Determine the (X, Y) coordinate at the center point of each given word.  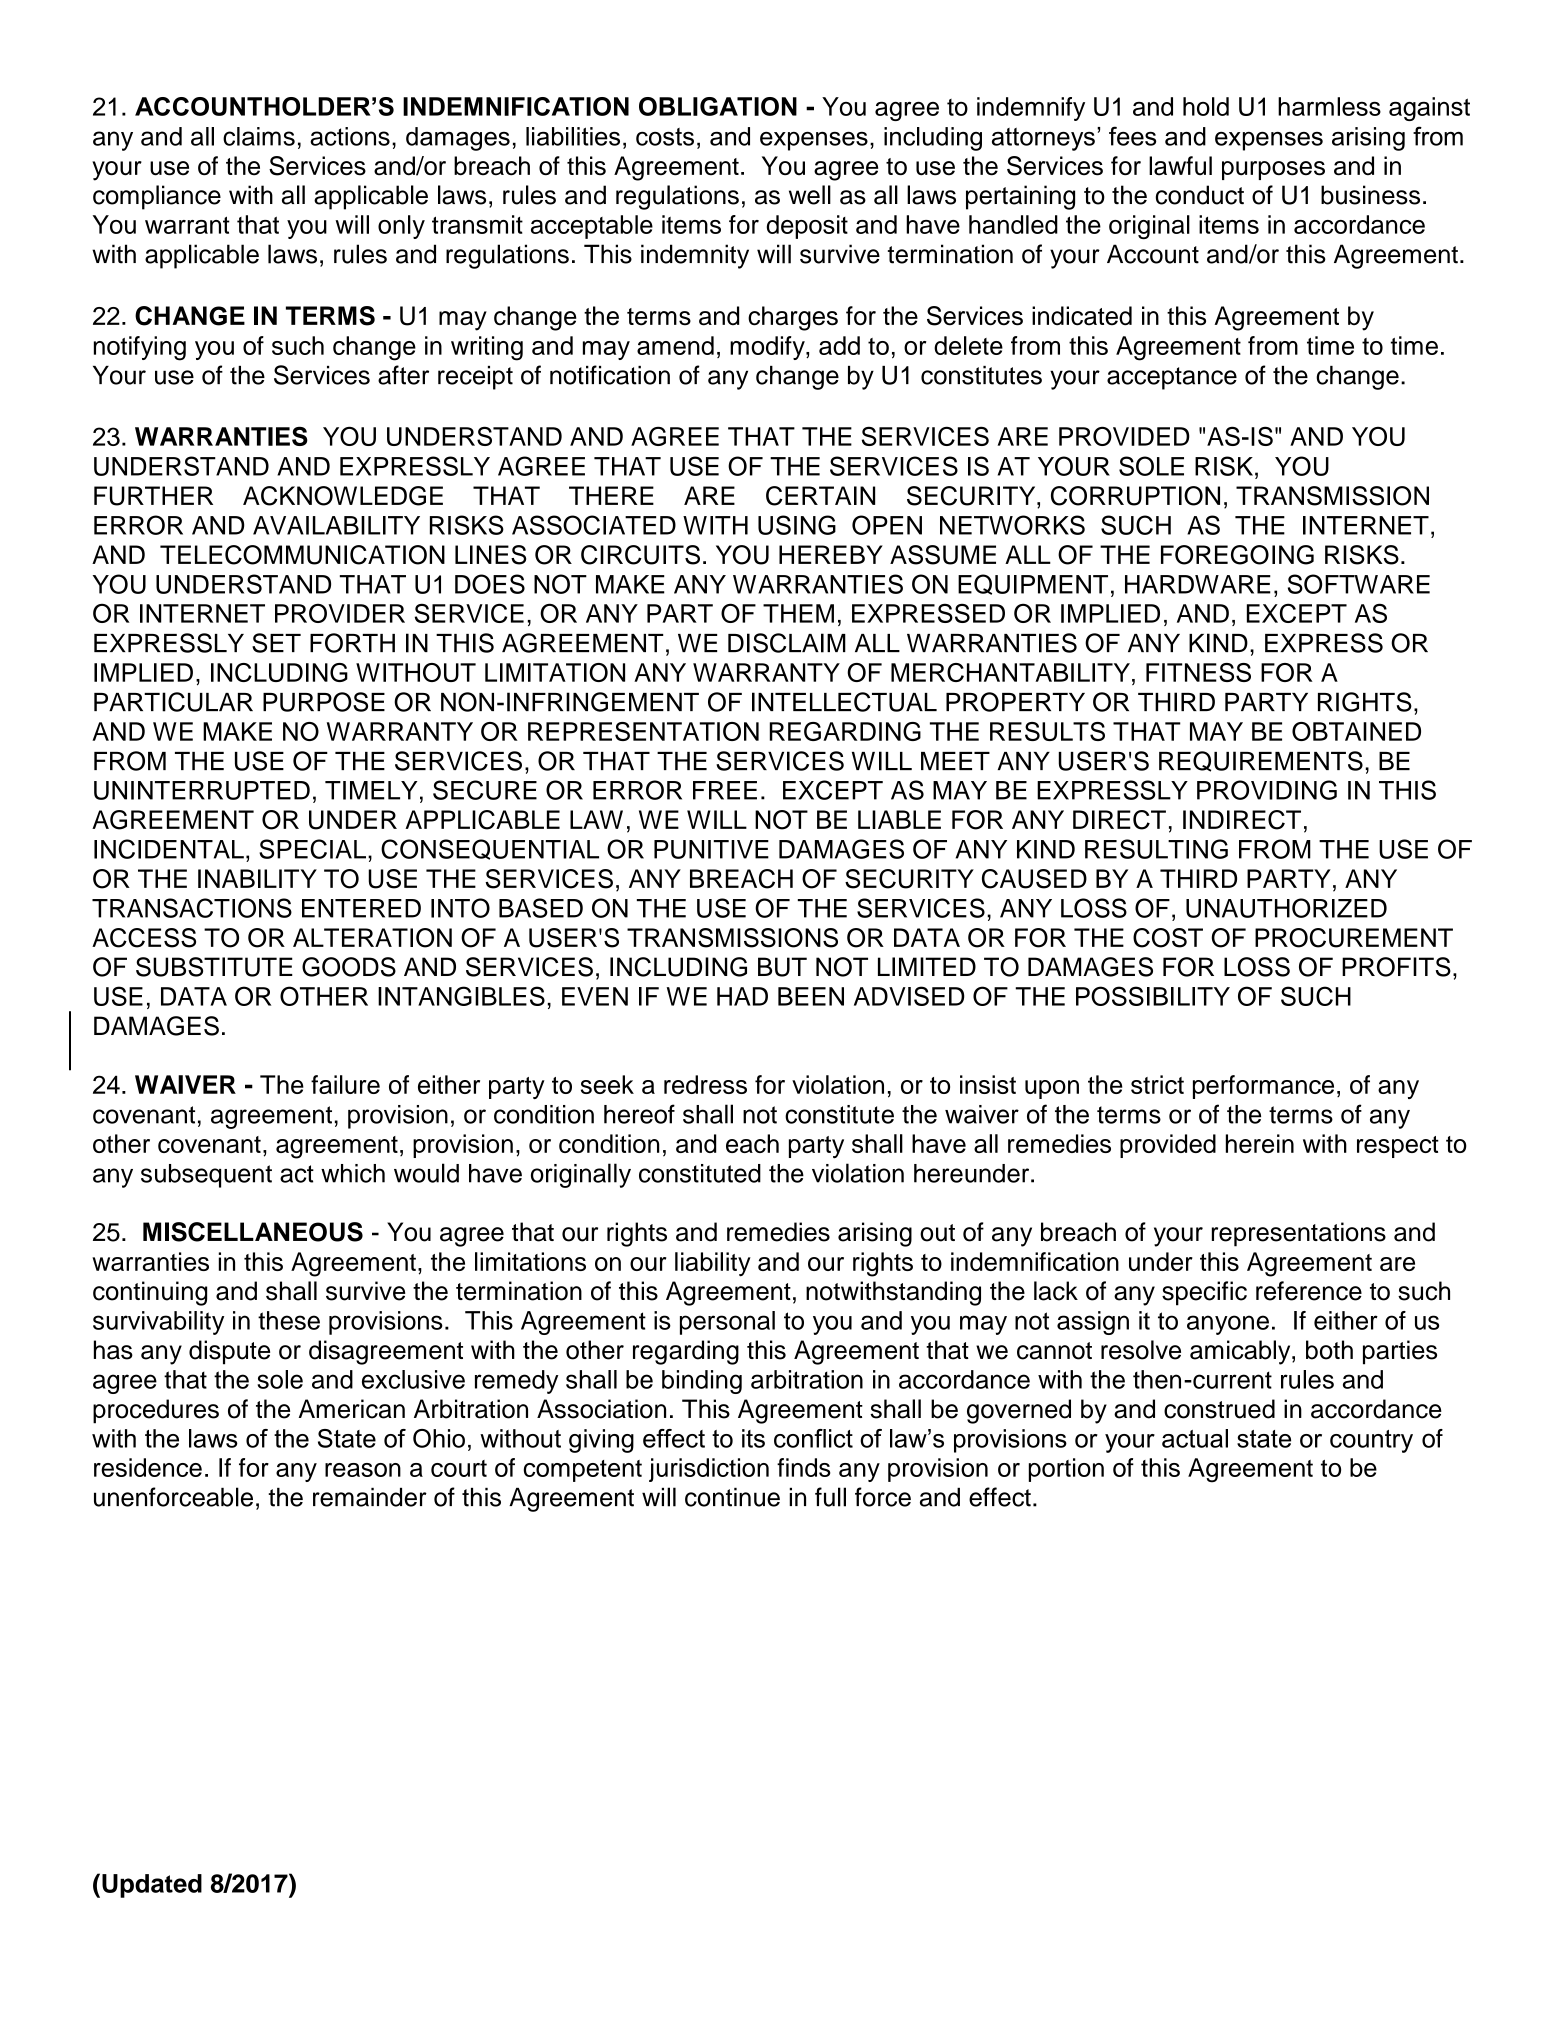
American (352, 1409)
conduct (1200, 195)
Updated (152, 1886)
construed (1219, 1409)
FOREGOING (1237, 555)
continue (732, 1497)
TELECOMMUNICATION (302, 555)
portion (1066, 1470)
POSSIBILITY (1153, 996)
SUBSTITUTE (214, 967)
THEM (798, 613)
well (810, 195)
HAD (742, 996)
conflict (813, 1438)
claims (259, 136)
